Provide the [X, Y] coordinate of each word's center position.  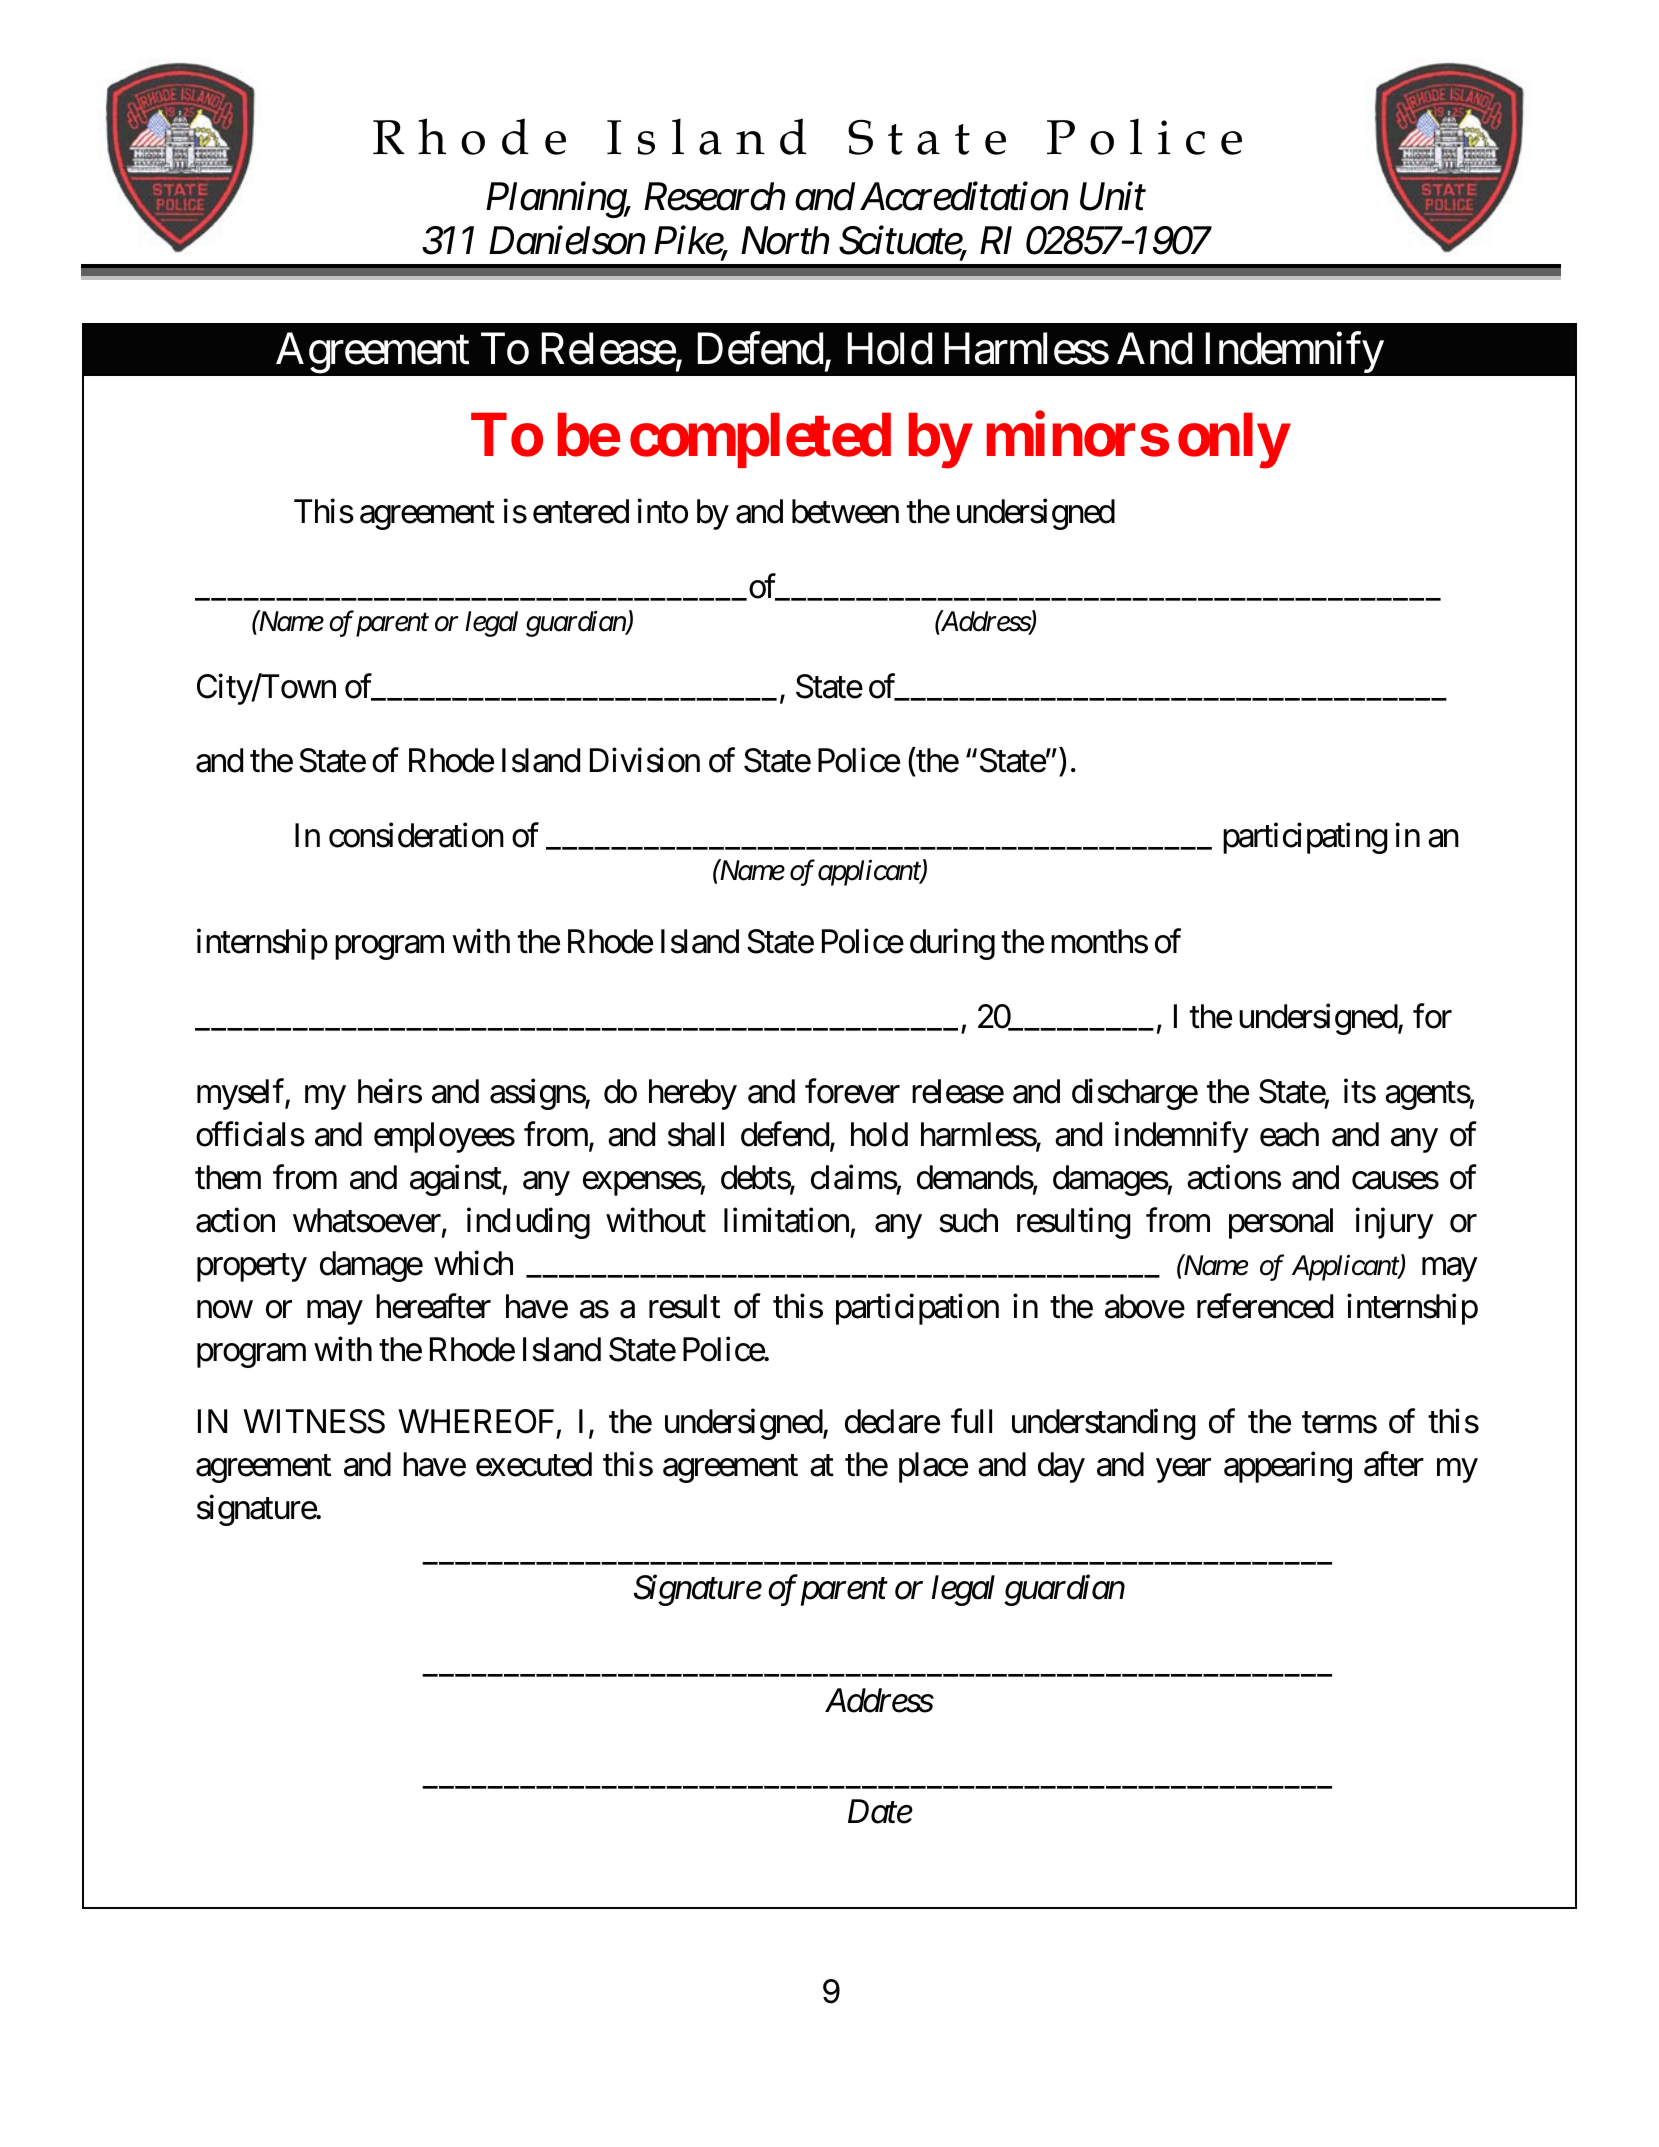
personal [1281, 1223]
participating [1305, 838]
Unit [1113, 197]
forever [852, 1091]
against [456, 1180]
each [1289, 1134]
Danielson [567, 240]
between [845, 511]
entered [581, 511]
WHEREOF [476, 1421]
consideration [416, 835]
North [785, 240]
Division [645, 760]
